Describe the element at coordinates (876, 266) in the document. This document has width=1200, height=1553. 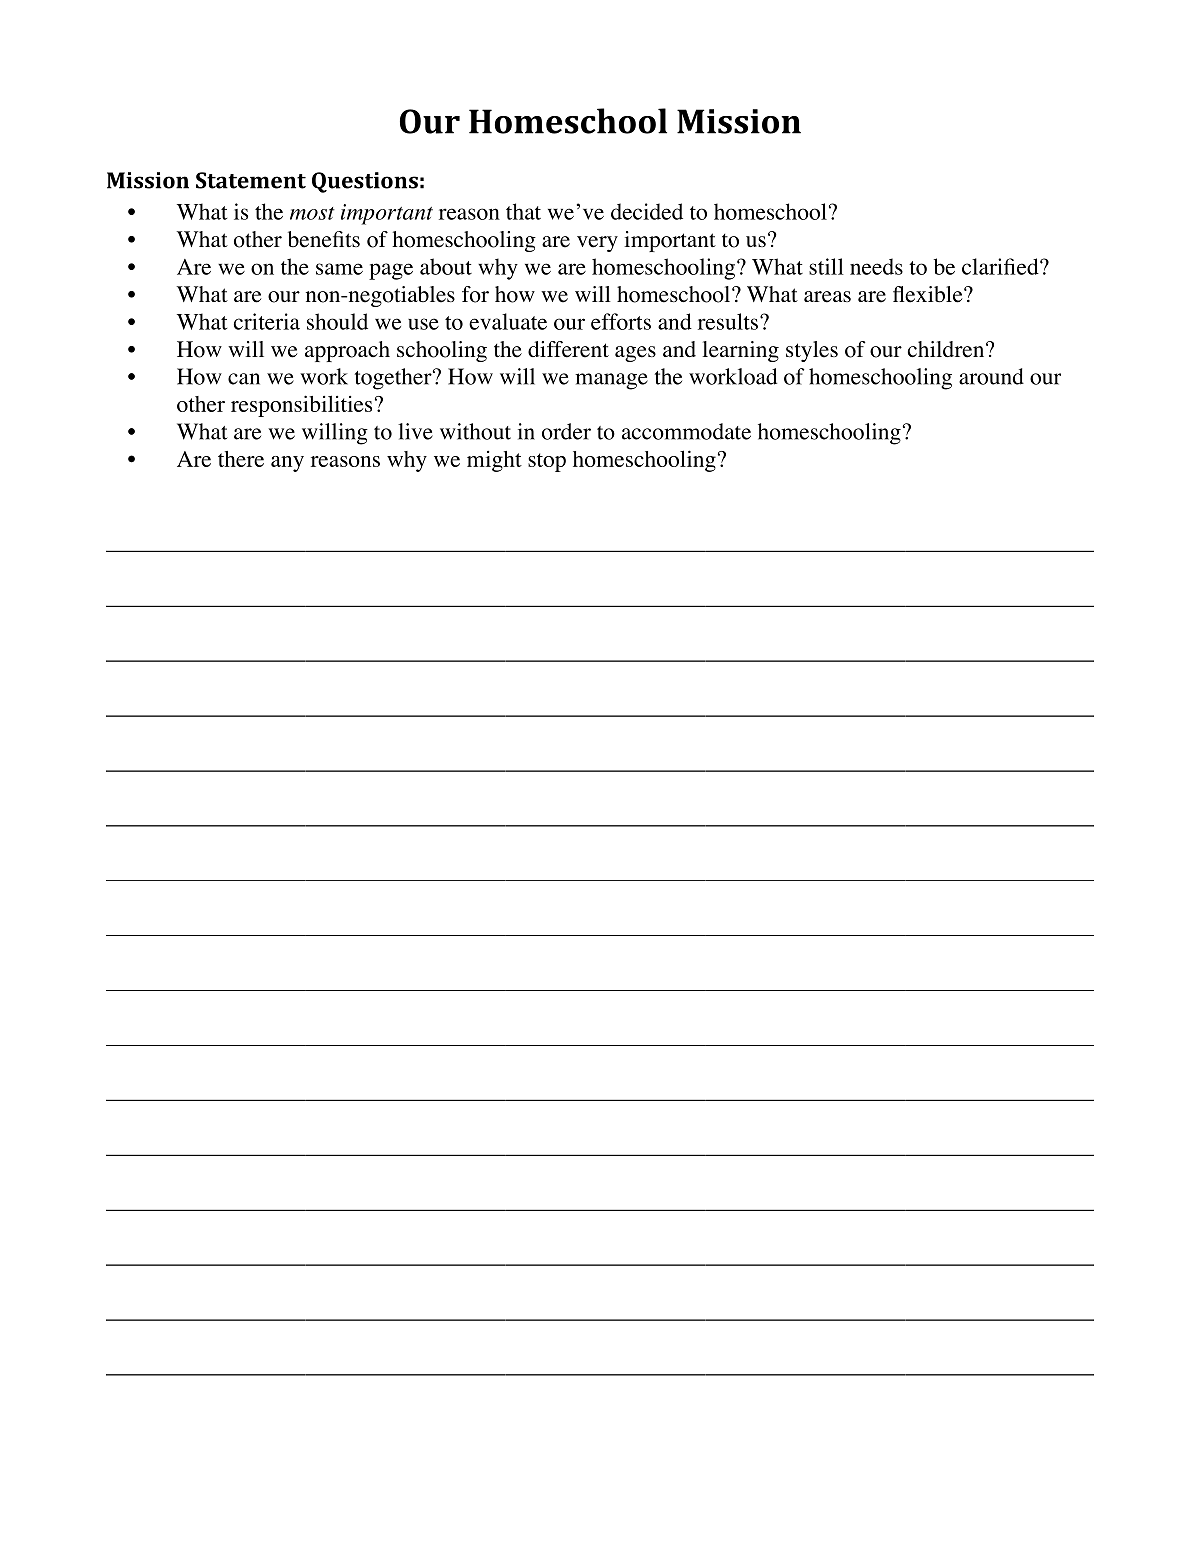
I see `needs` at that location.
